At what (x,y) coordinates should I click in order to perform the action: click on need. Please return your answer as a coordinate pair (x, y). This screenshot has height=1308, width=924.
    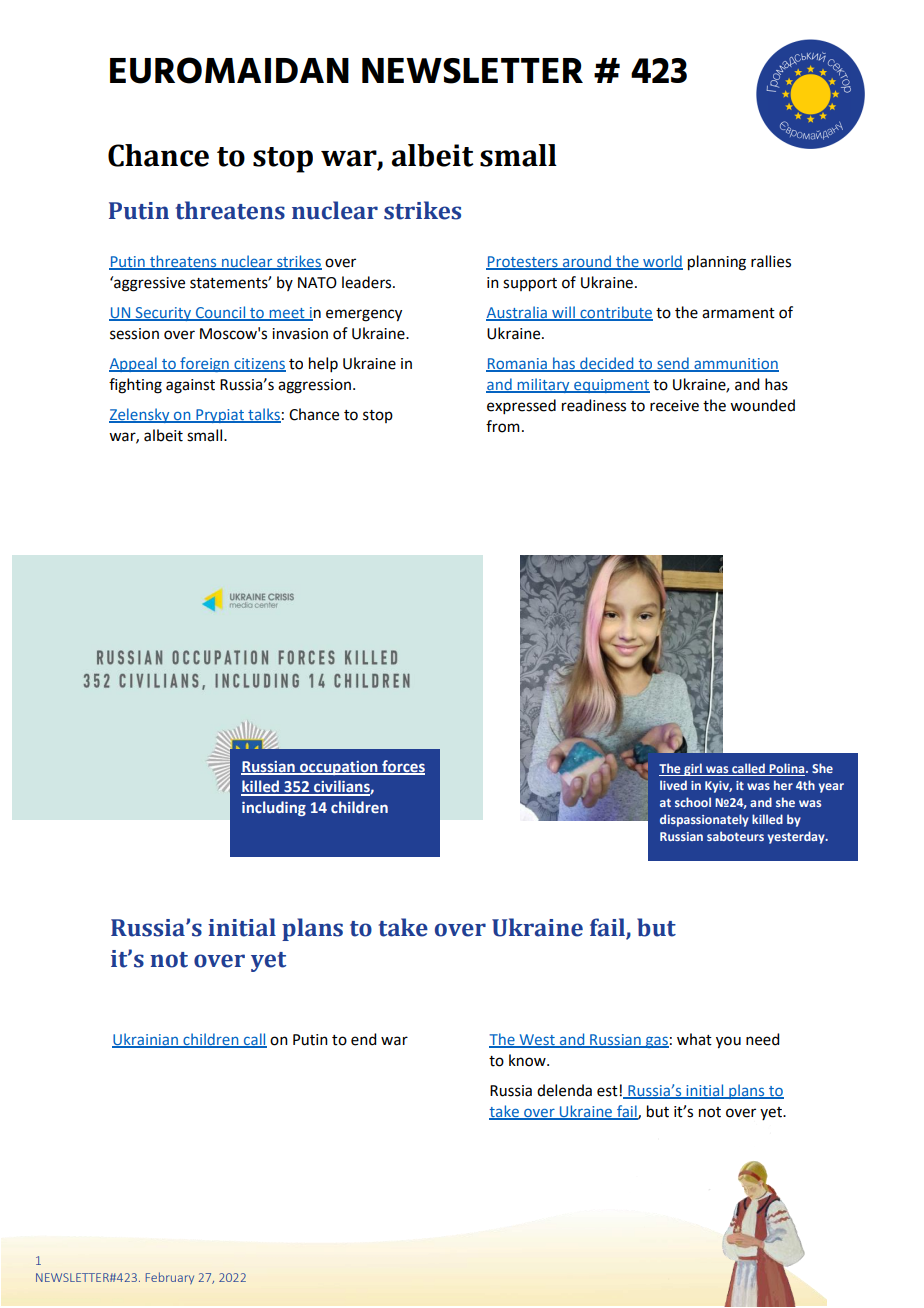
    Looking at the image, I should click on (762, 1039).
